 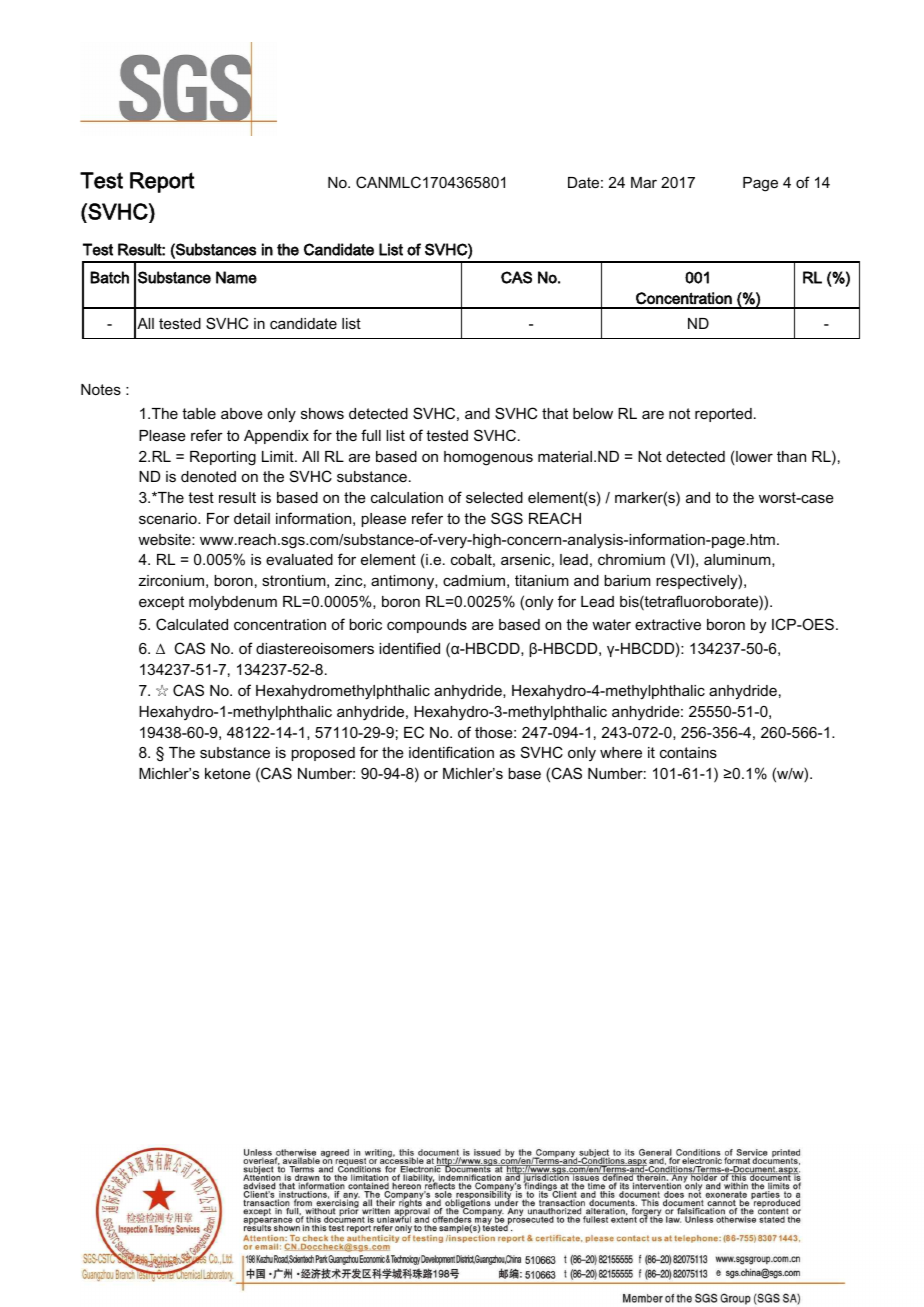 What do you see at coordinates (109, 277) in the image?
I see `Batch` at bounding box center [109, 277].
